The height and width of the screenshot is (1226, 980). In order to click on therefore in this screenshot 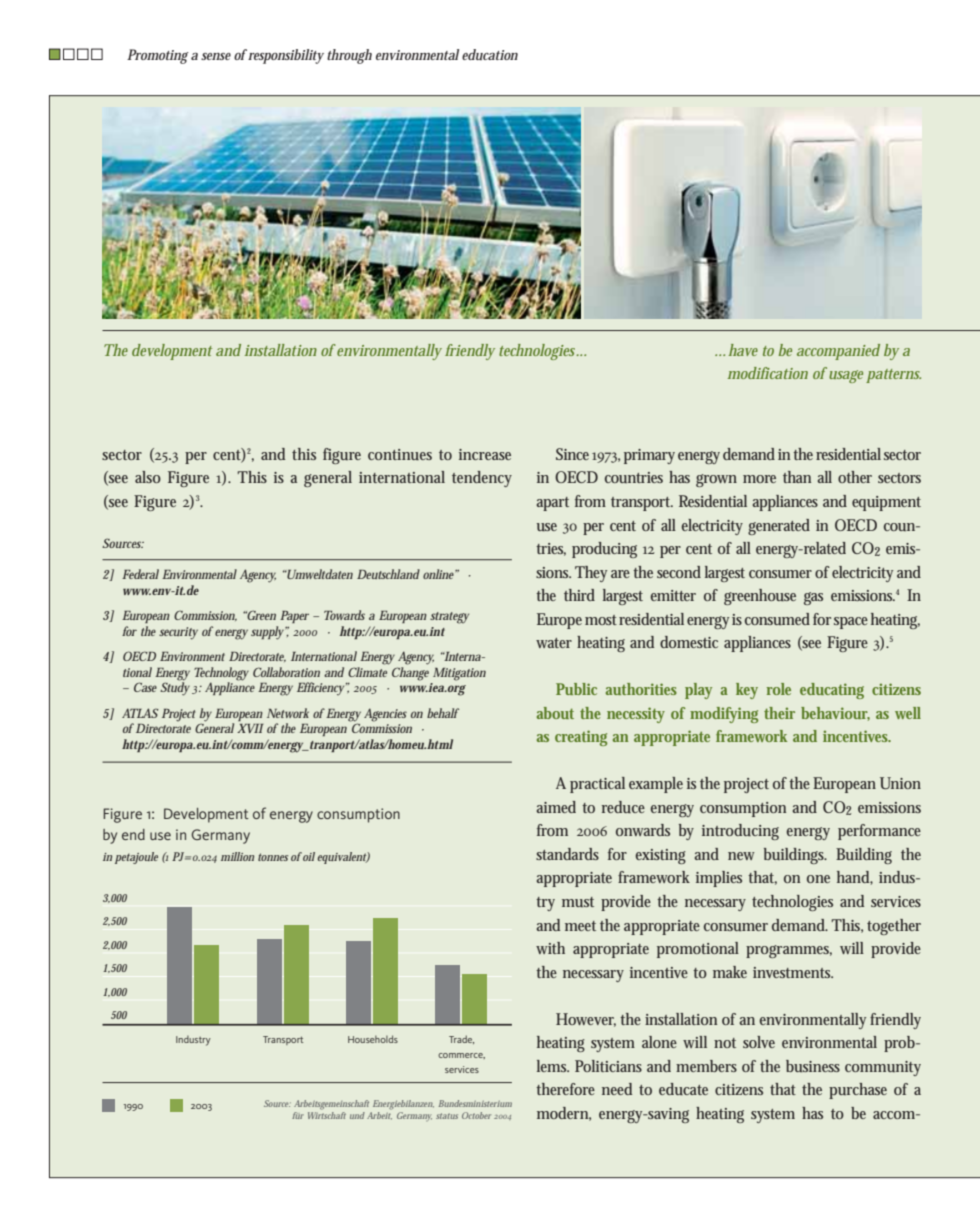, I will do `click(565, 1089)`.
